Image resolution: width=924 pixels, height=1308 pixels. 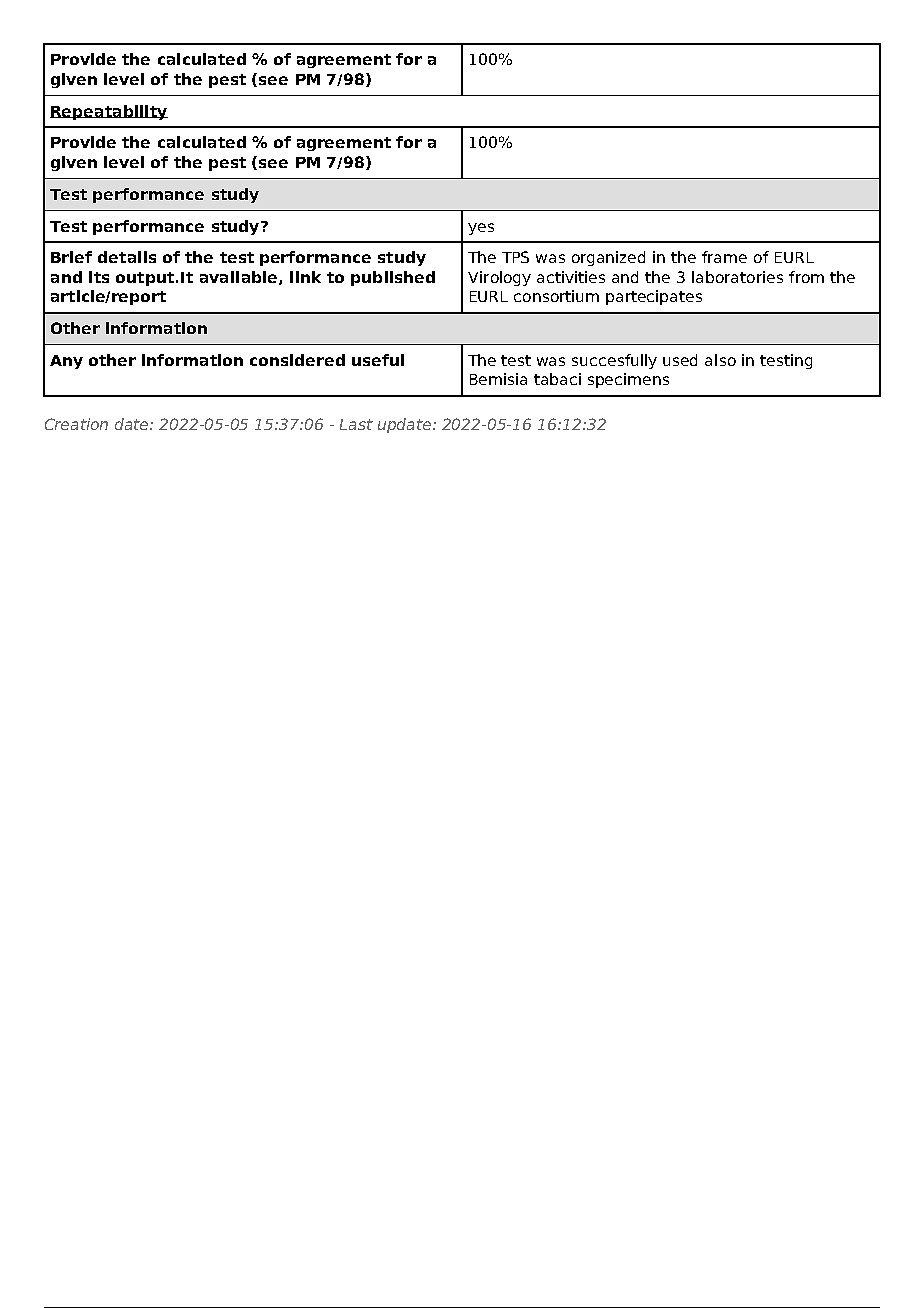 I want to click on laboratories, so click(x=737, y=277).
